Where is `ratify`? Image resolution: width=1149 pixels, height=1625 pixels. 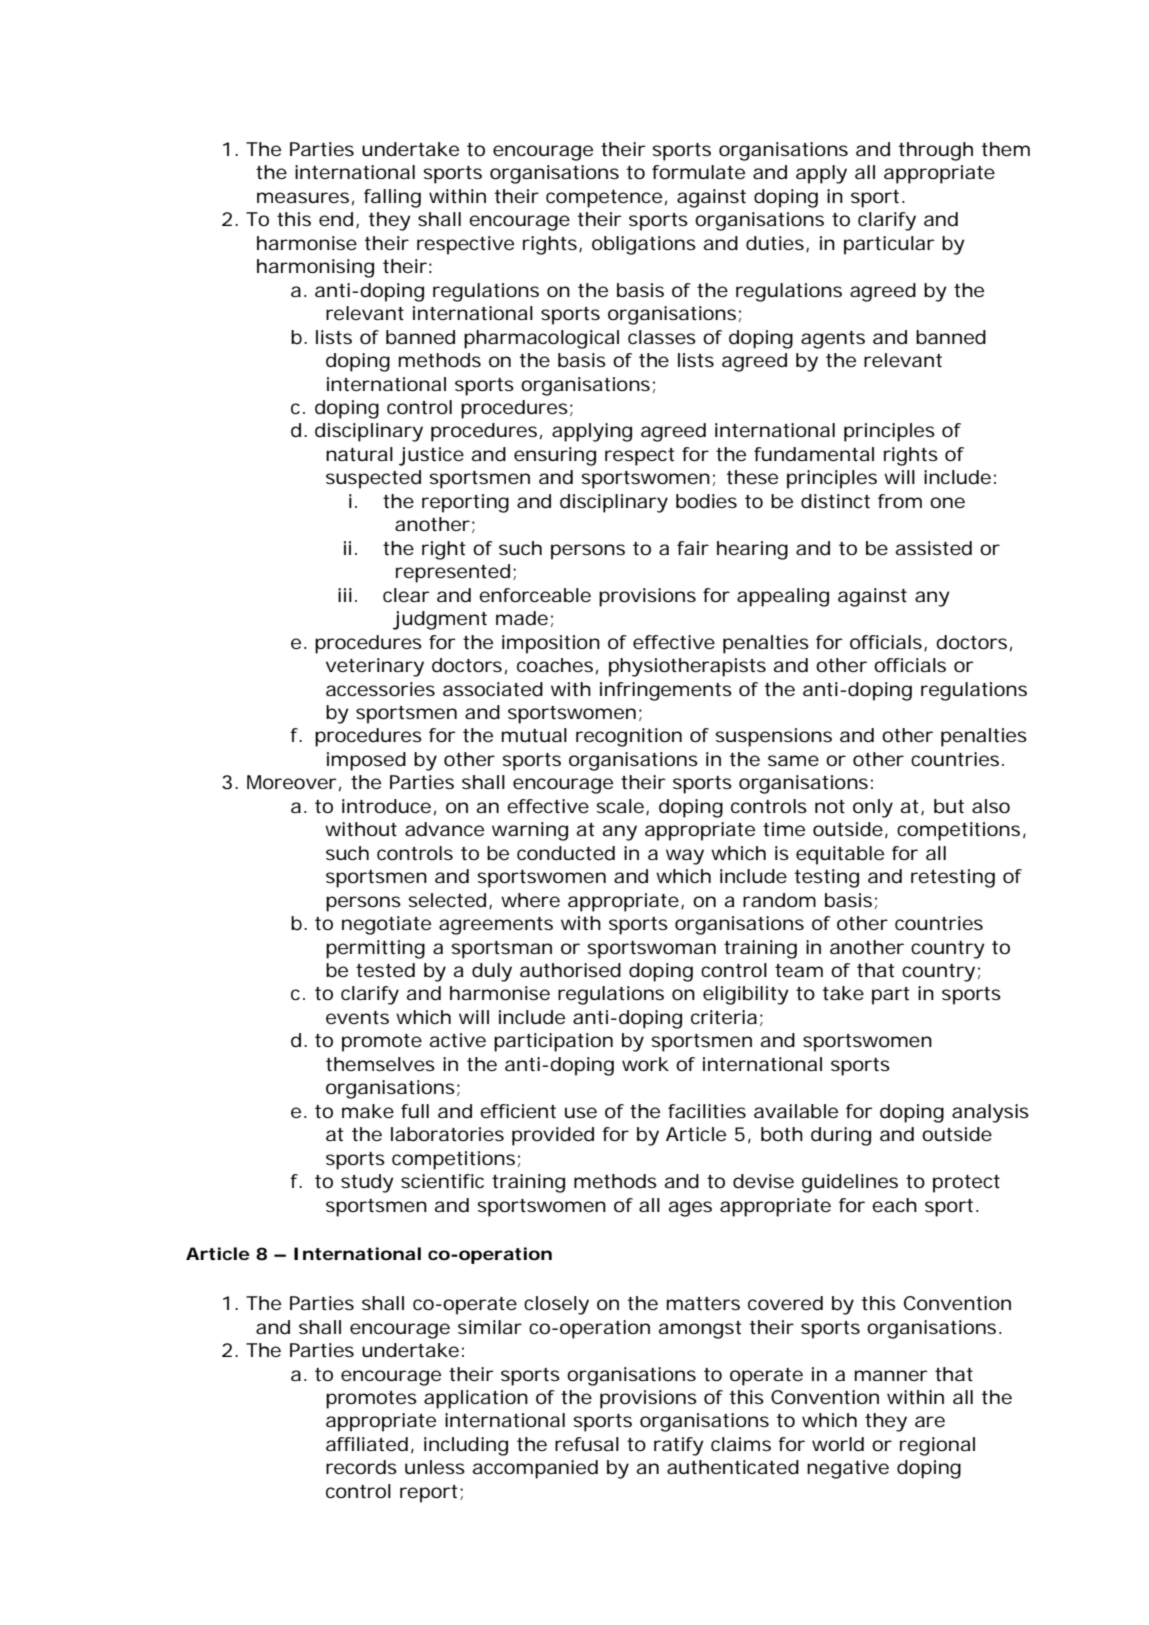 ratify is located at coordinates (679, 1446).
